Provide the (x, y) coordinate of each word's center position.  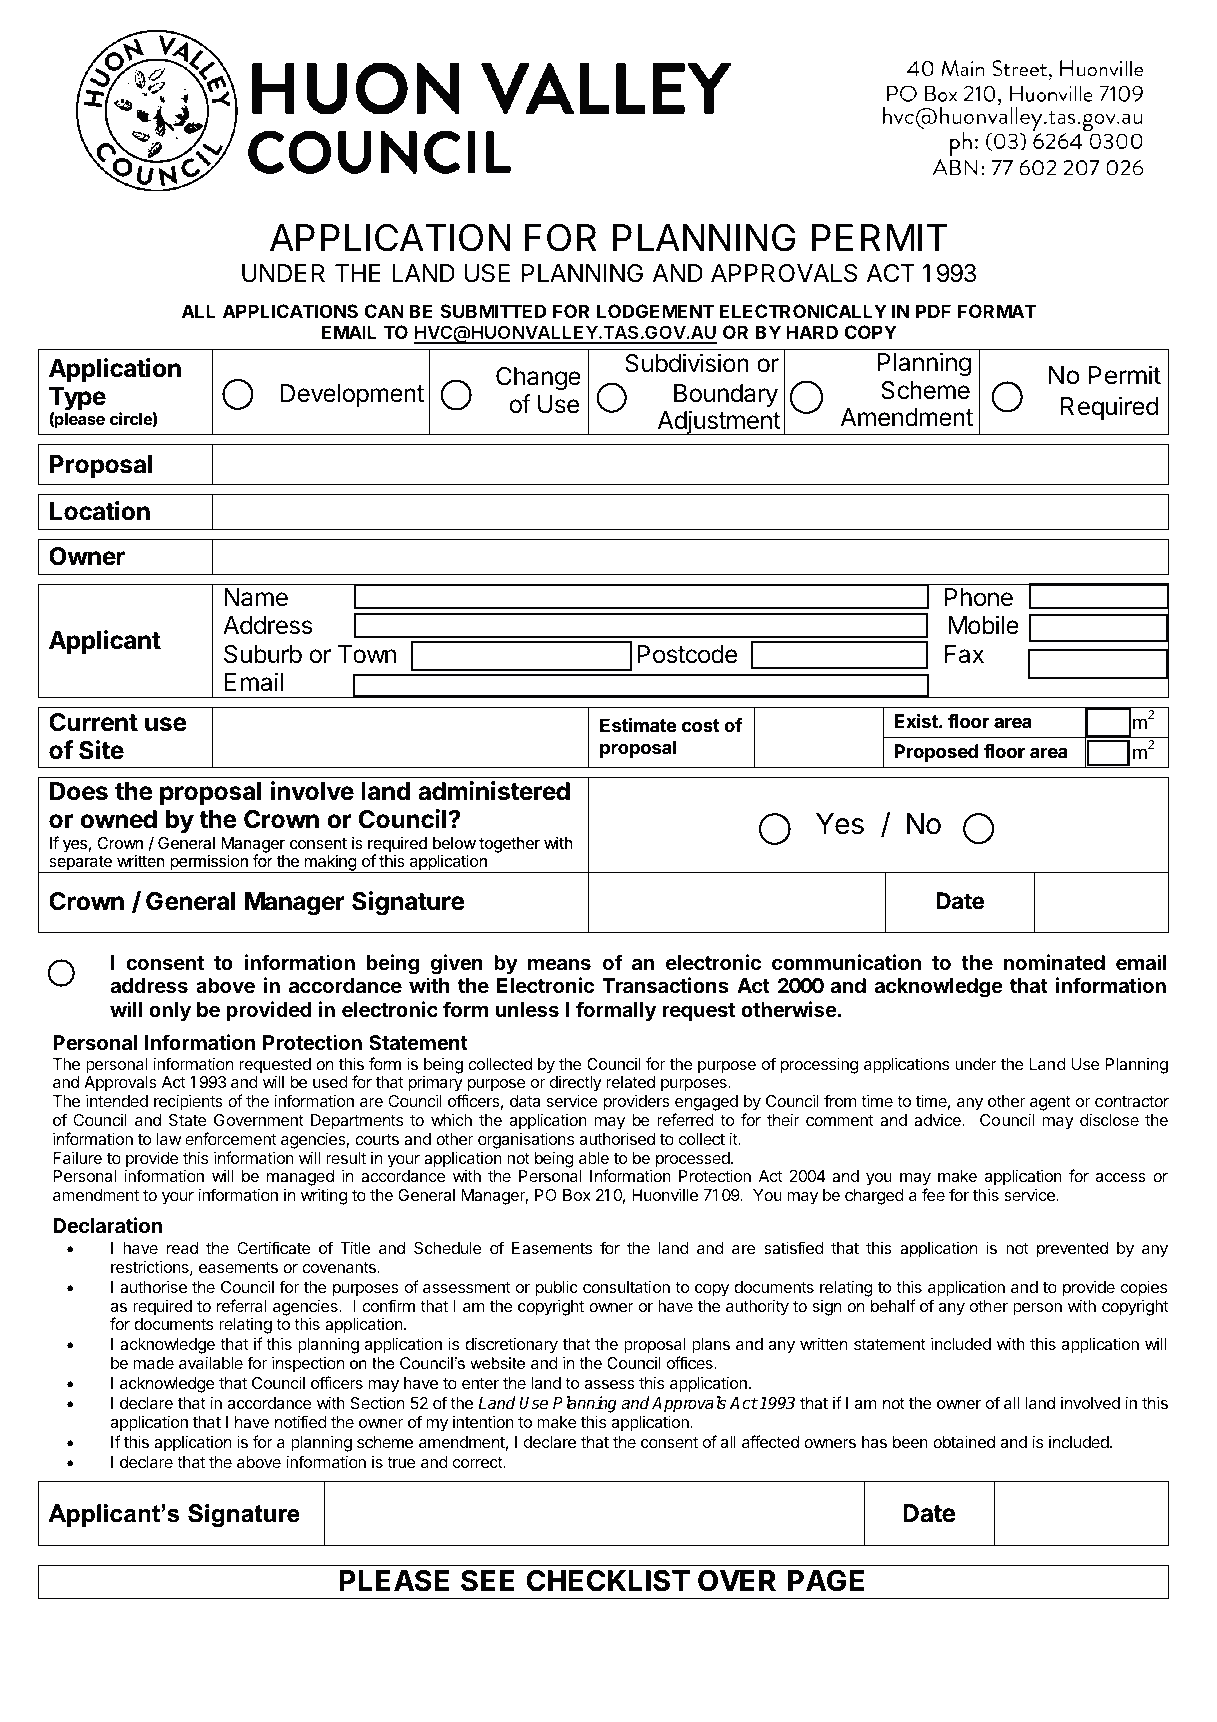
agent (1050, 1105)
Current (93, 722)
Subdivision (687, 363)
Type (77, 400)
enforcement (230, 1138)
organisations (526, 1140)
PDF (933, 311)
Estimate (638, 725)
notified (301, 1421)
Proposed (936, 753)
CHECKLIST (608, 1581)
